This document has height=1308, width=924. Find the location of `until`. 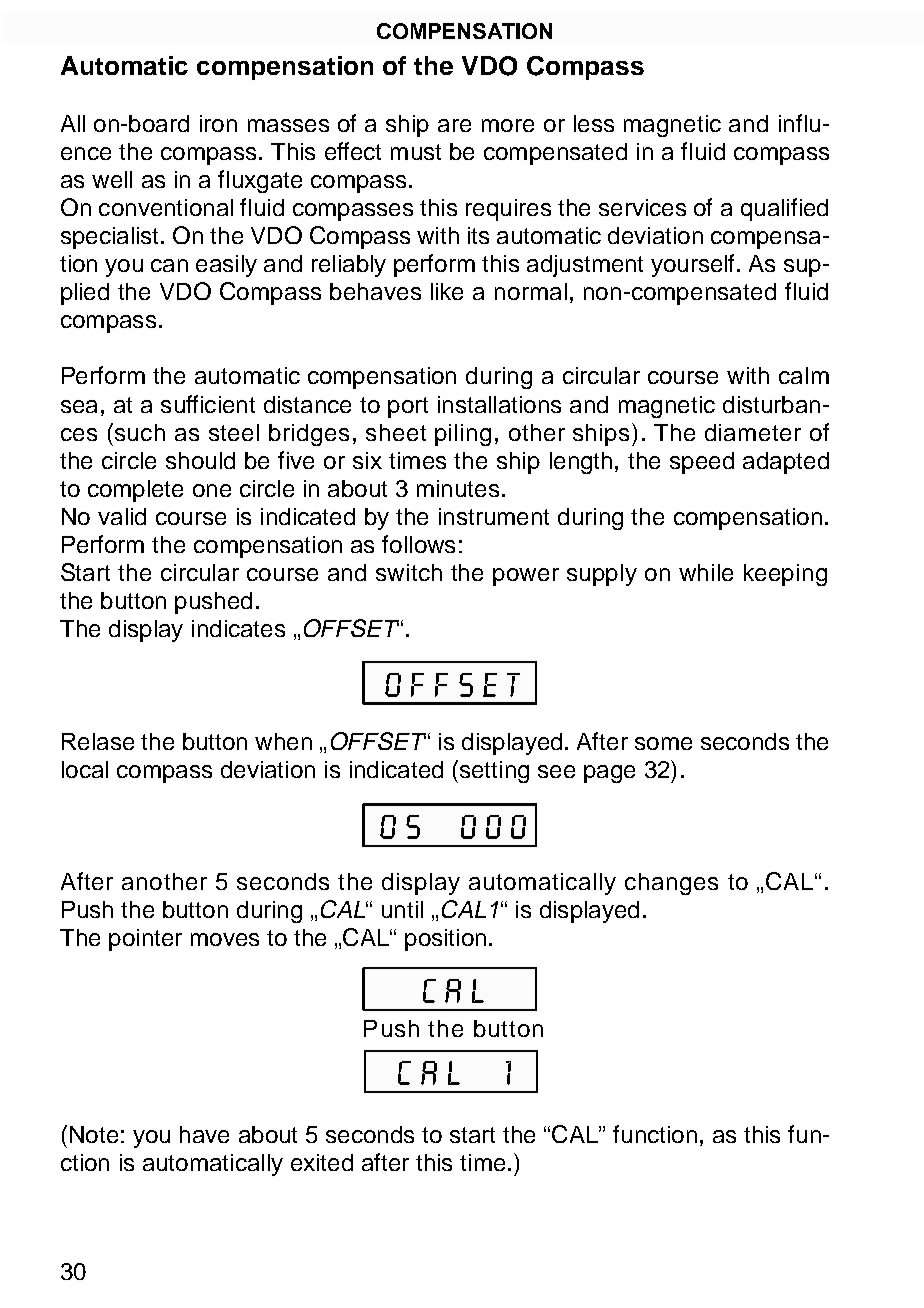

until is located at coordinates (402, 909).
